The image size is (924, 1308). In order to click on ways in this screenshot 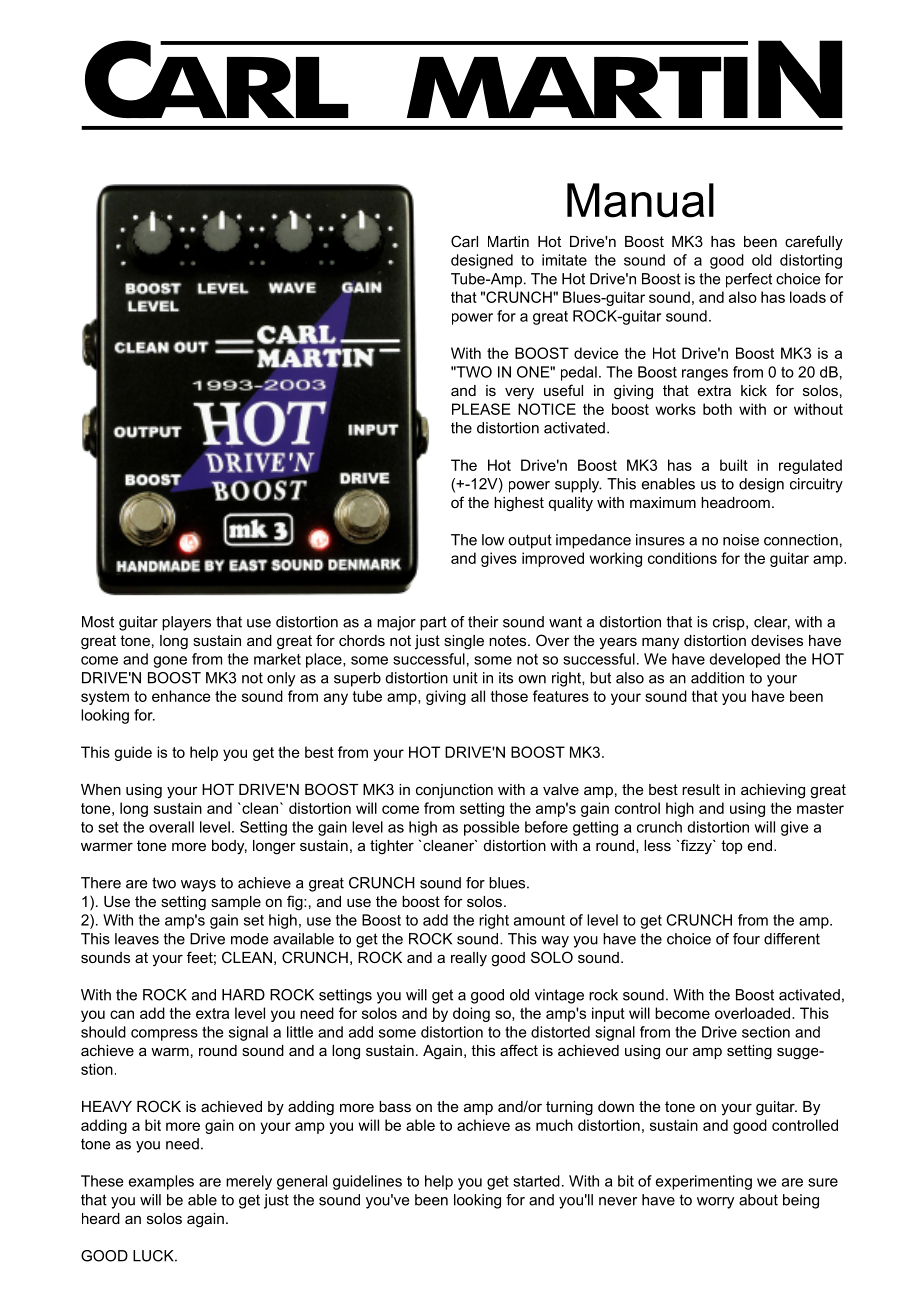, I will do `click(198, 886)`.
